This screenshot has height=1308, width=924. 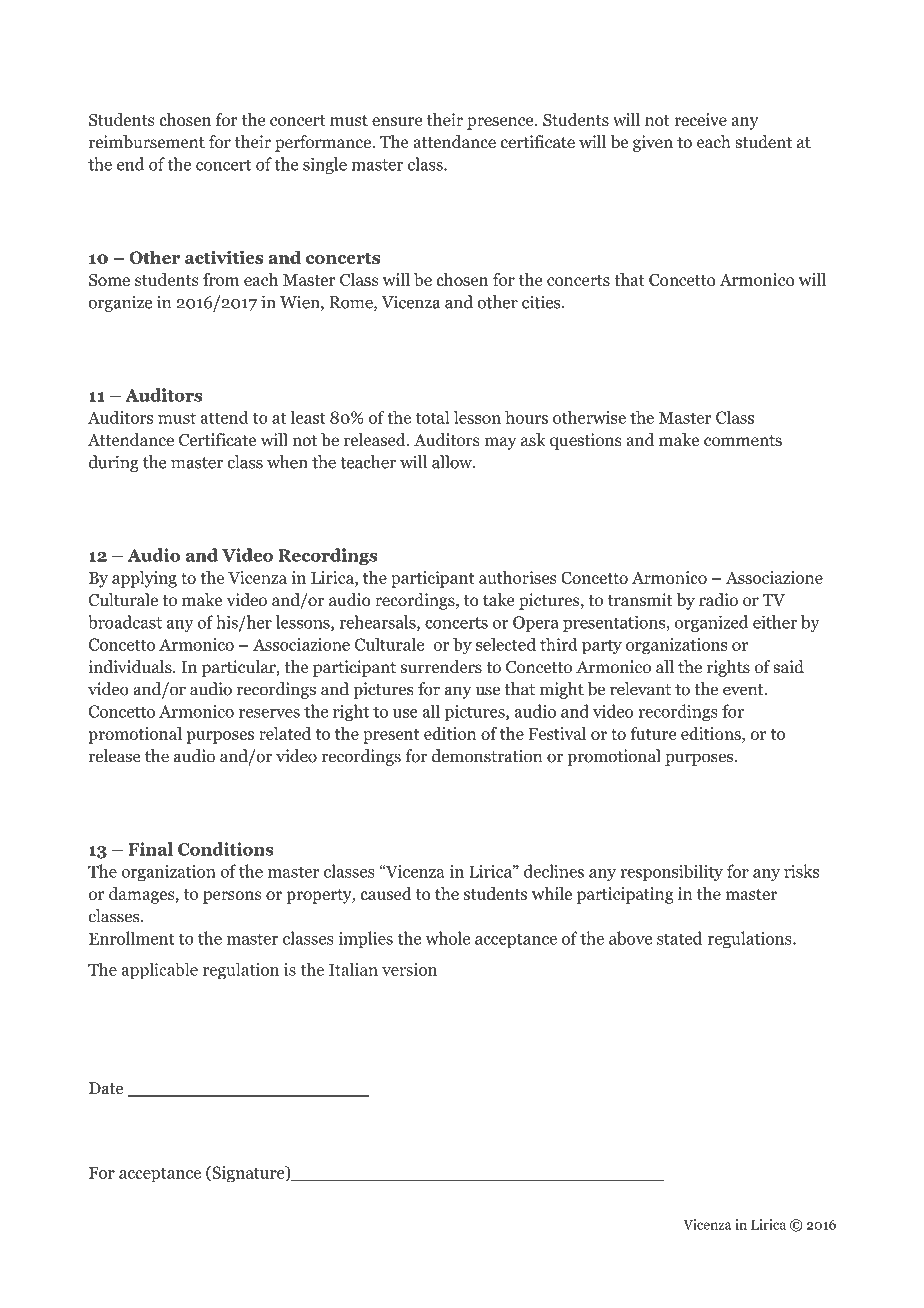 What do you see at coordinates (653, 733) in the screenshot?
I see `future` at bounding box center [653, 733].
